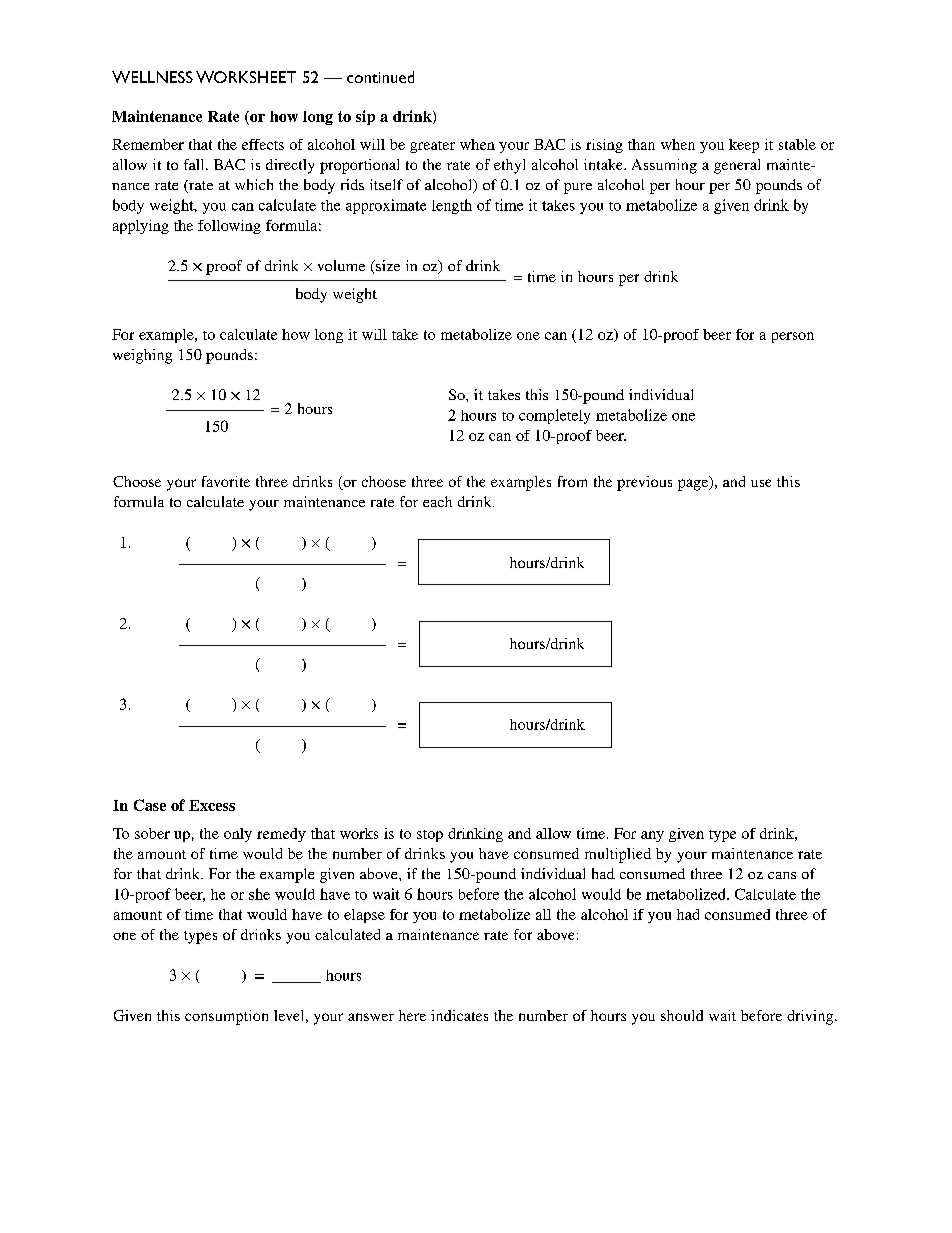  Describe the element at coordinates (263, 144) in the page. I see `effects` at that location.
